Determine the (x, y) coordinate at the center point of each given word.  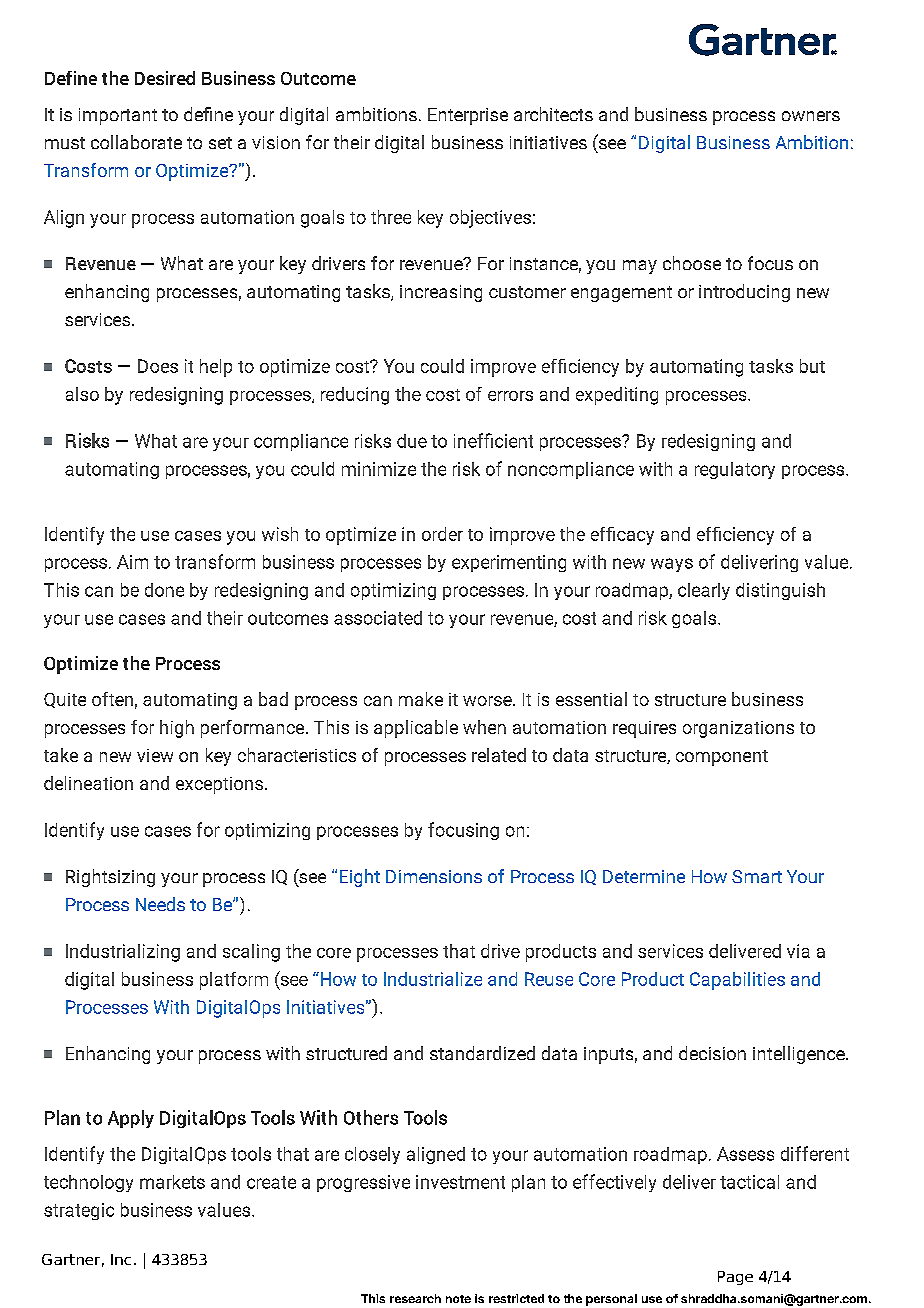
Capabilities (737, 981)
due (412, 441)
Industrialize (433, 979)
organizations (738, 729)
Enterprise (468, 116)
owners (811, 116)
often (112, 699)
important (118, 116)
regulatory (735, 470)
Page (735, 1278)
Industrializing (123, 953)
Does (158, 366)
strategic (79, 1211)
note (458, 1299)
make (421, 699)
